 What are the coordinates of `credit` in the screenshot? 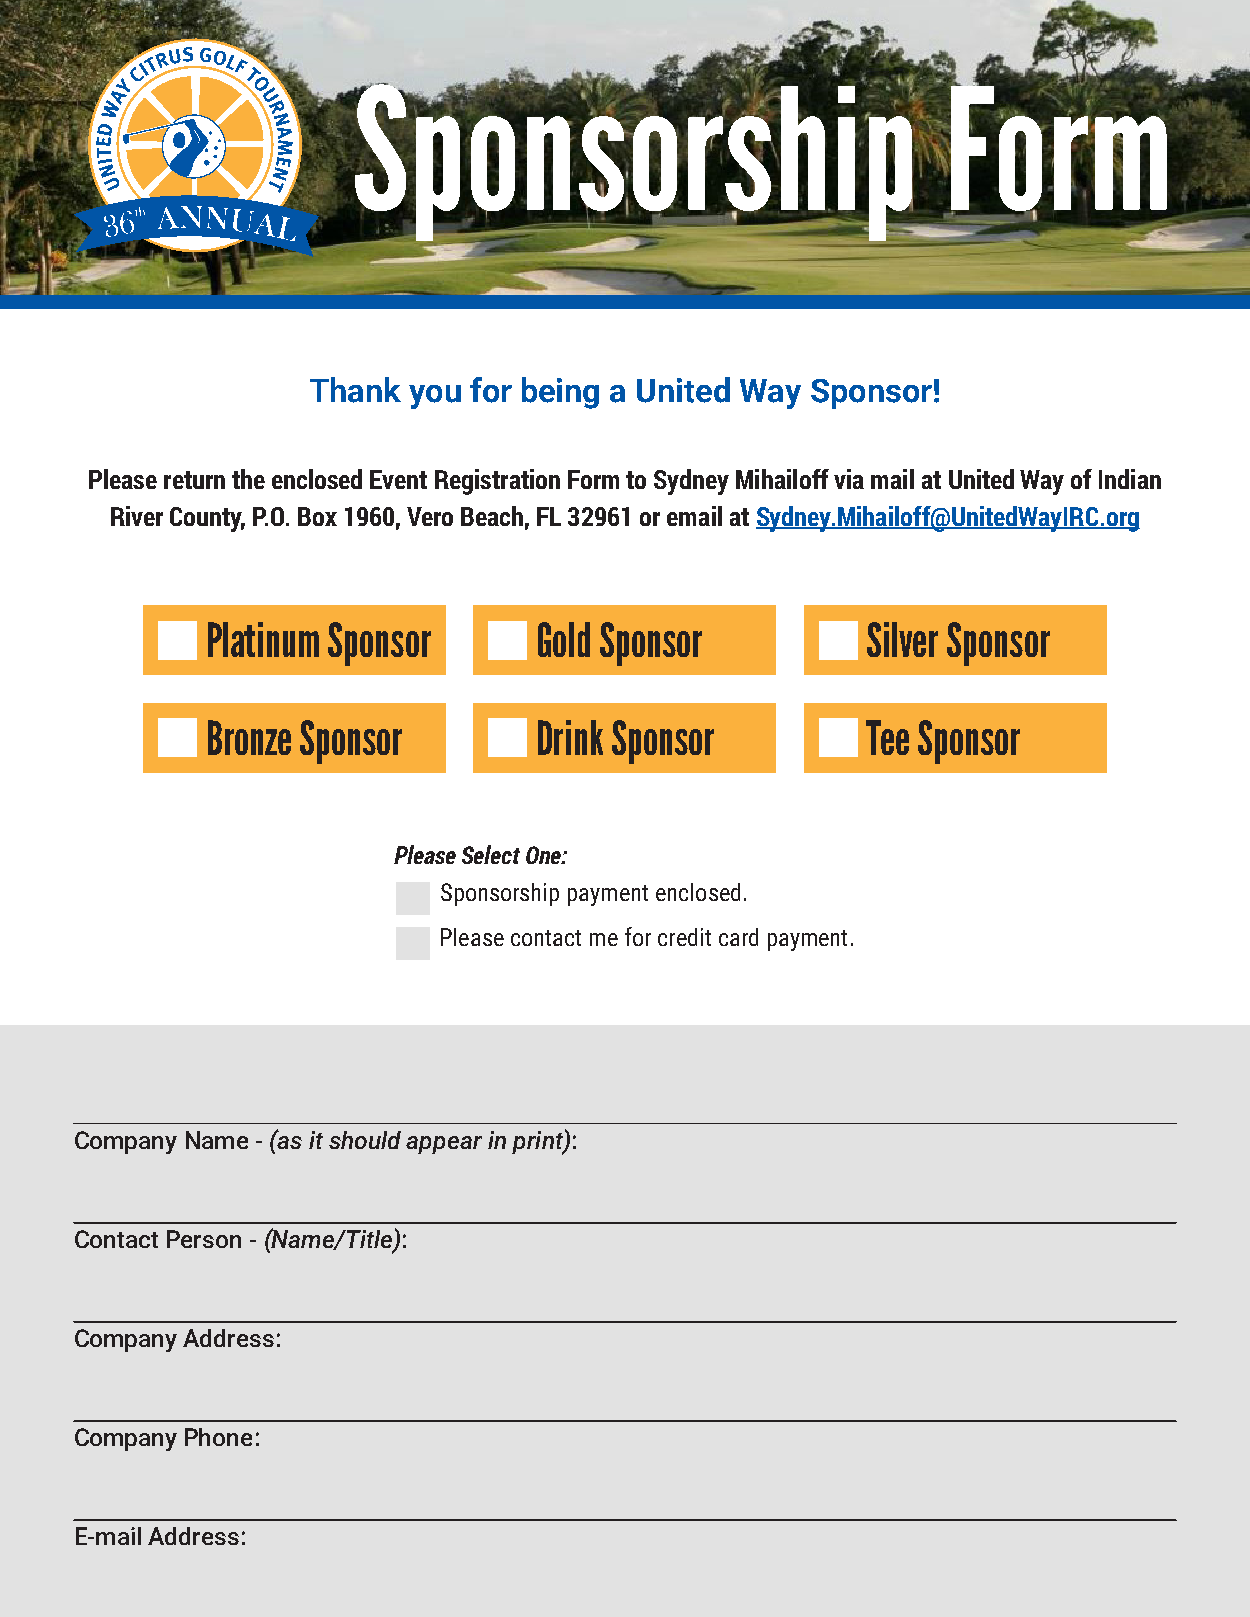 It's located at (684, 937).
